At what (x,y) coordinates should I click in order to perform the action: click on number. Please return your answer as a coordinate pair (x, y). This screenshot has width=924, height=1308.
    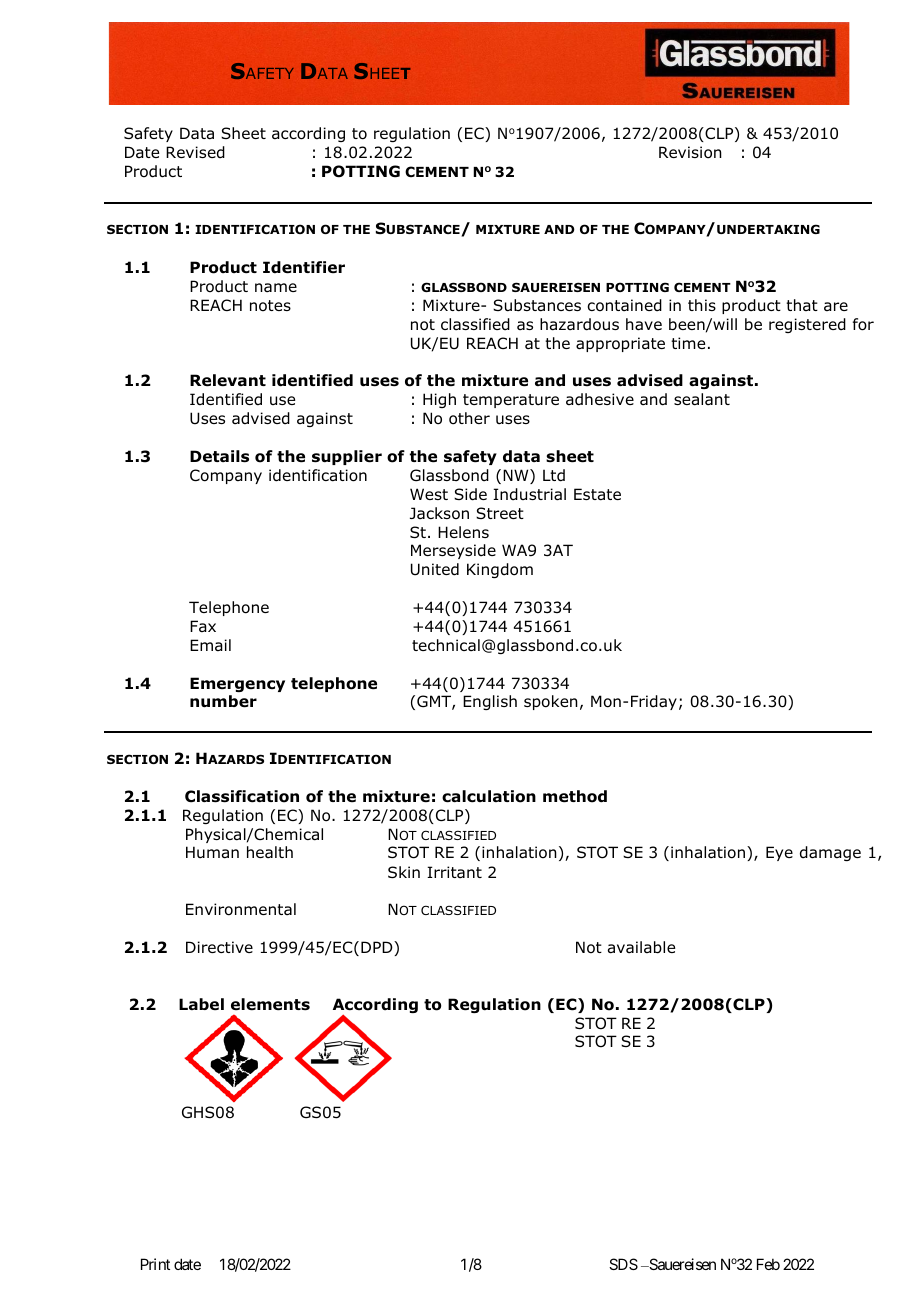
    Looking at the image, I should click on (223, 701).
